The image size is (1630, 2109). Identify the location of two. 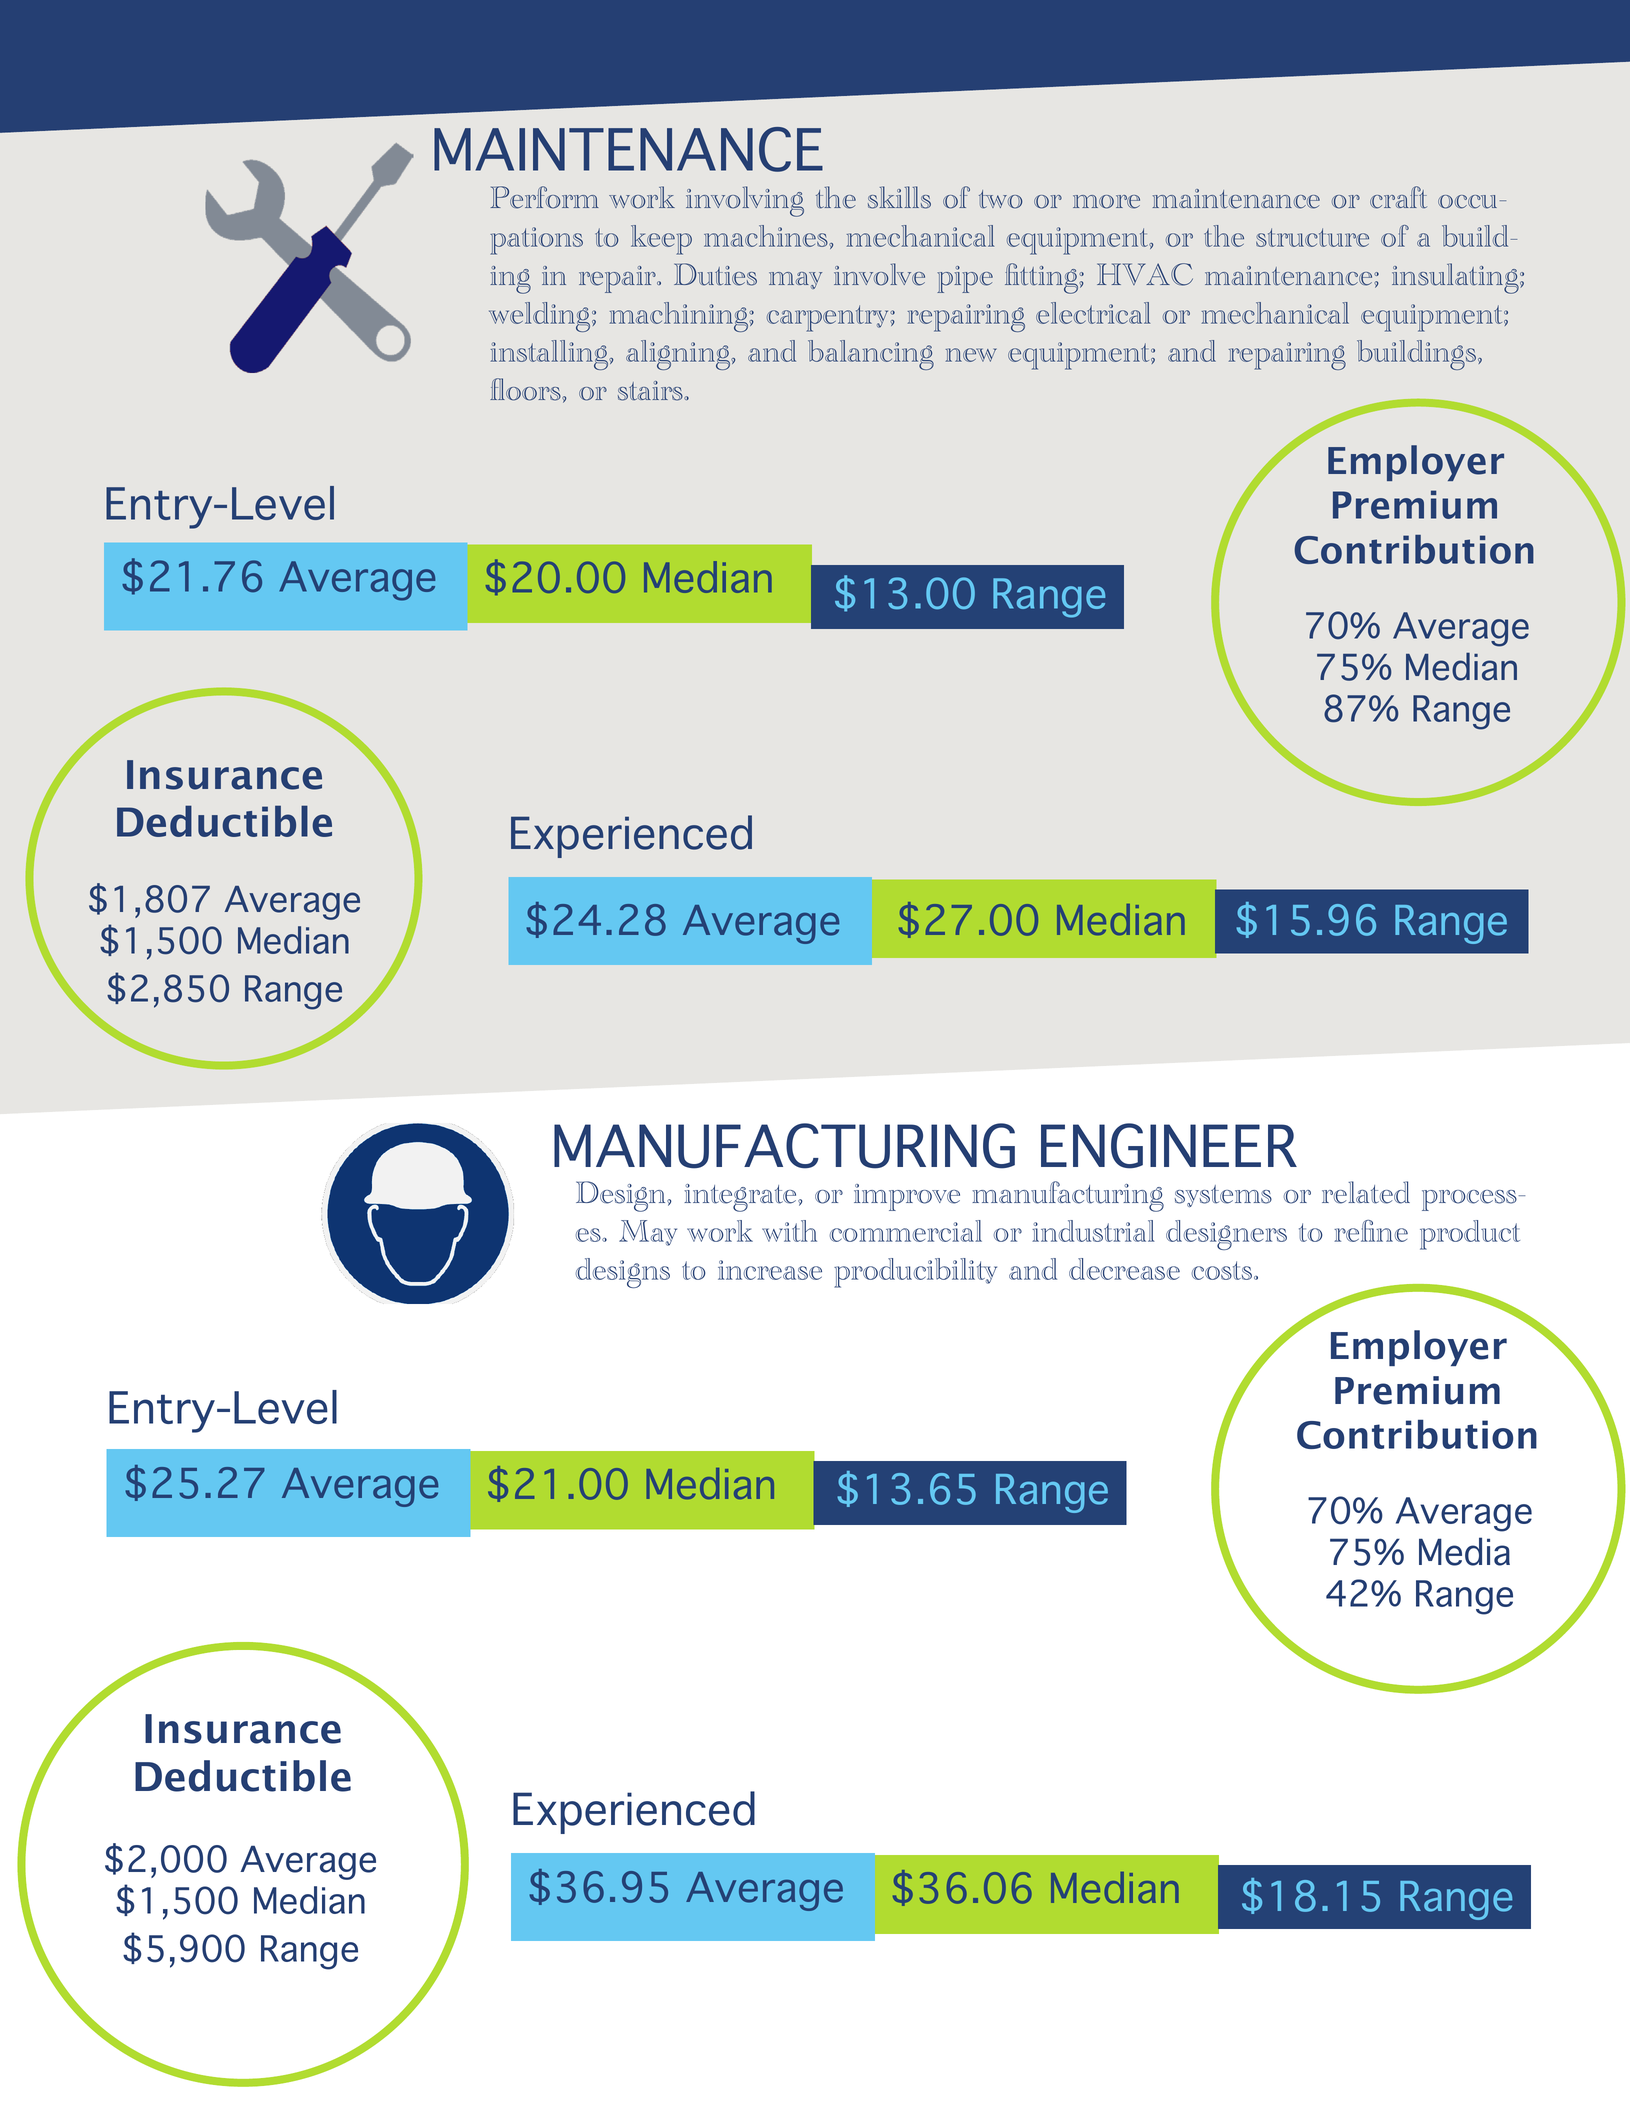
(1000, 199).
